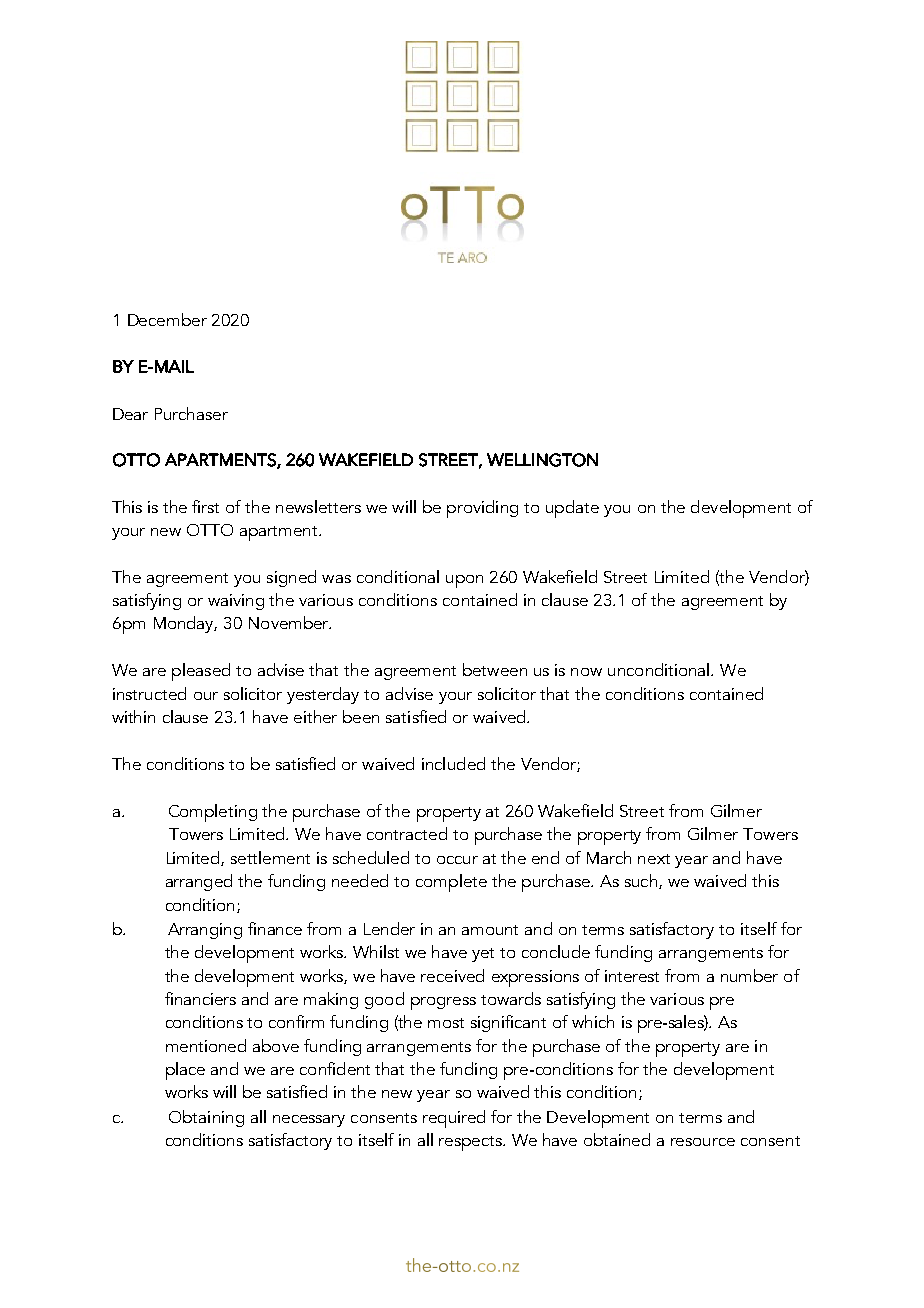 This document has width=924, height=1308. I want to click on December, so click(167, 319).
